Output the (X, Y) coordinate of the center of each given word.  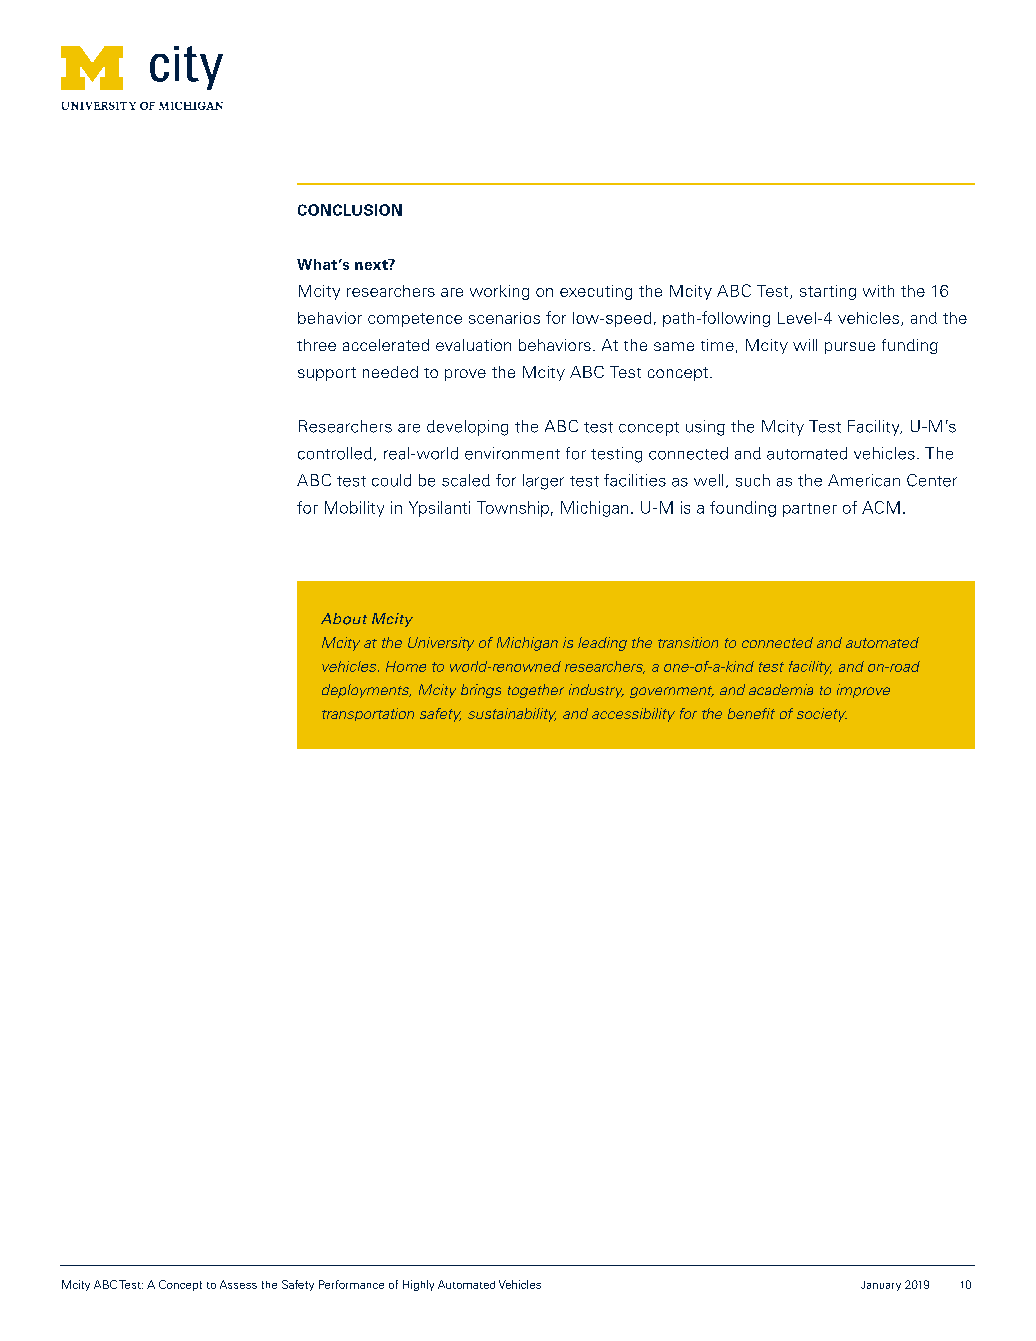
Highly (418, 1285)
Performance (351, 1284)
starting (828, 292)
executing (596, 292)
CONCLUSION (350, 210)
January (881, 1286)
